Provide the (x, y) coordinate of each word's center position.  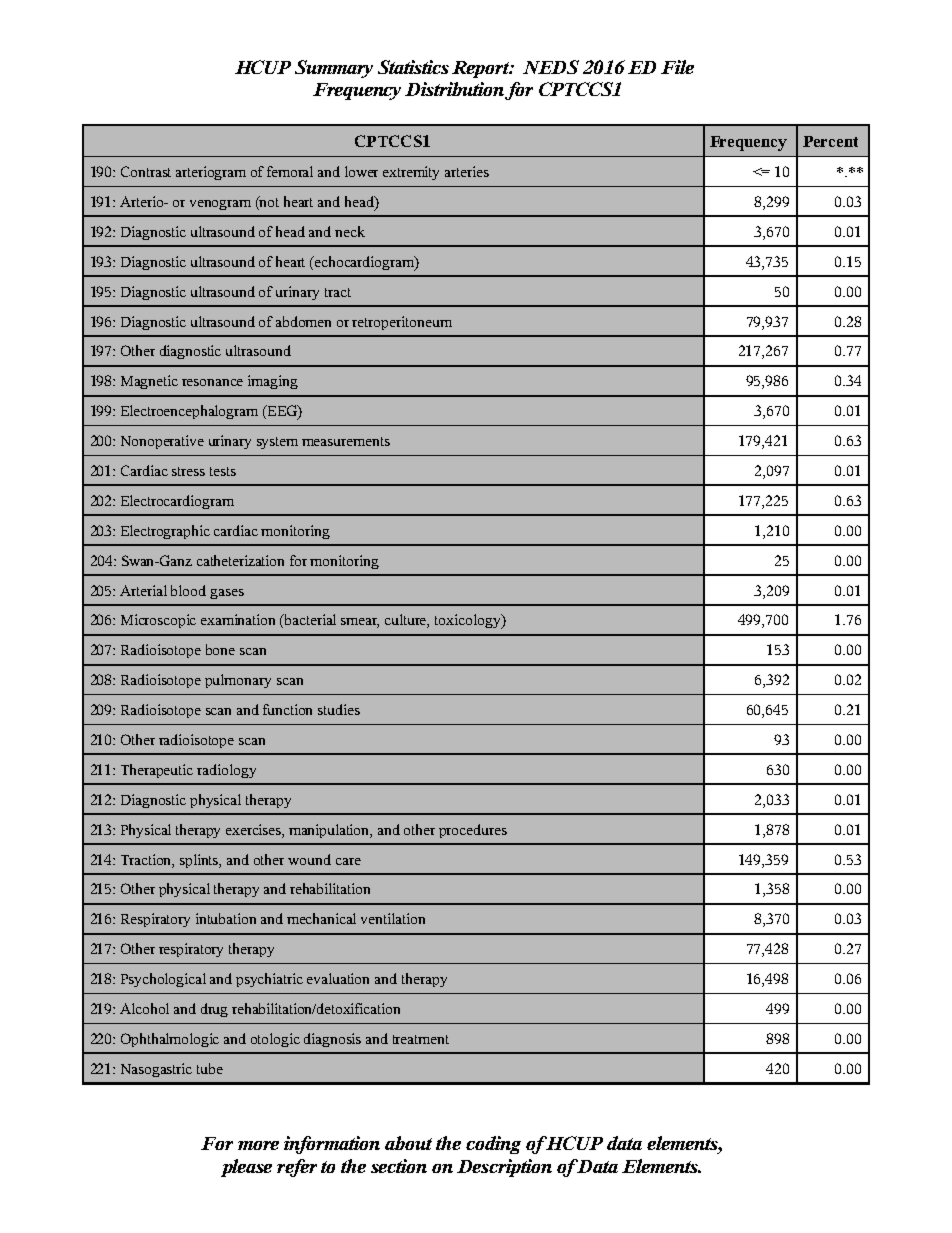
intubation (226, 918)
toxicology (469, 621)
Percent (830, 141)
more (258, 1145)
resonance (212, 382)
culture (407, 621)
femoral (290, 171)
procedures (473, 831)
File (677, 67)
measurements (346, 441)
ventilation (393, 918)
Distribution (454, 89)
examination (238, 619)
